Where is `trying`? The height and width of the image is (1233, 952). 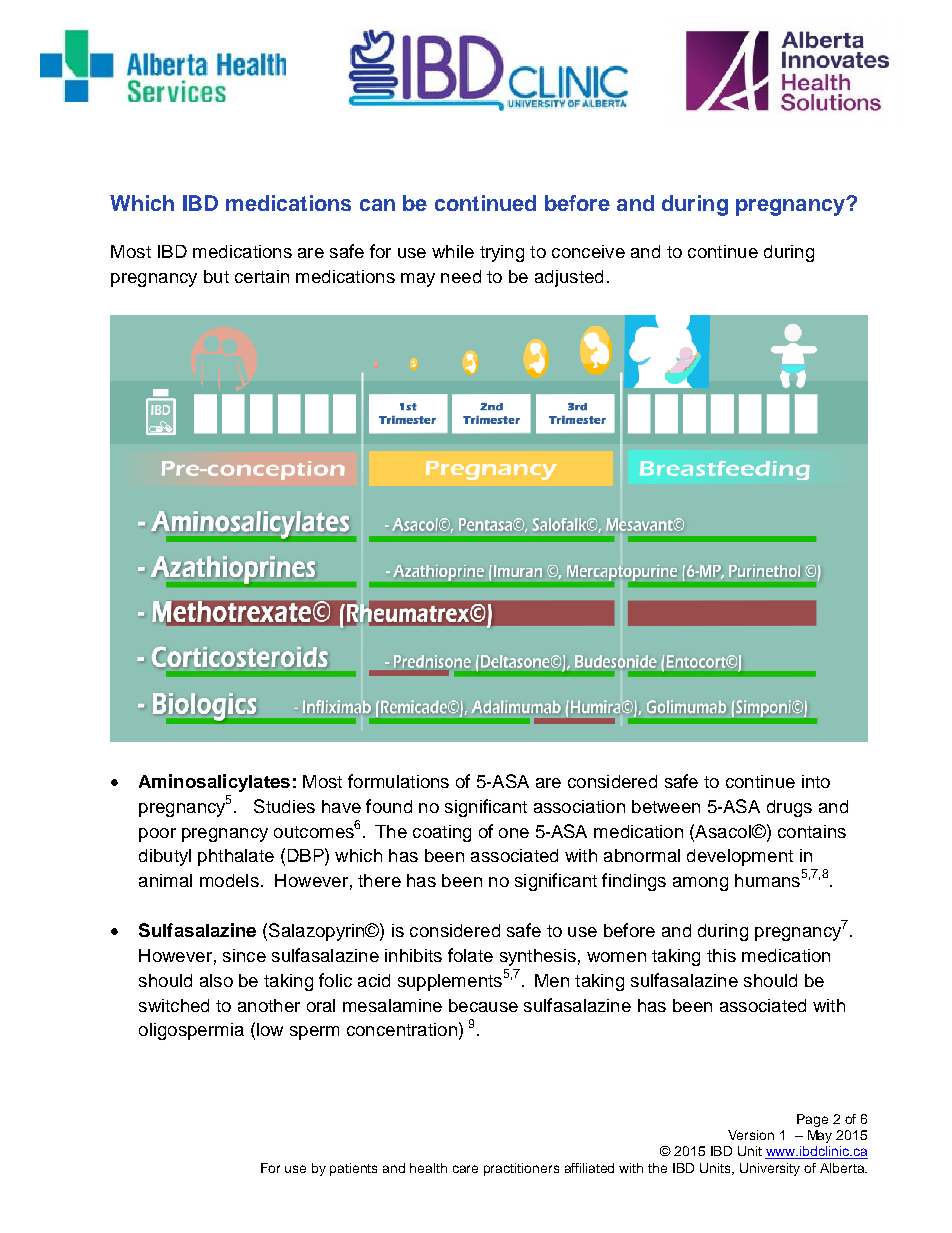
trying is located at coordinates (502, 253).
